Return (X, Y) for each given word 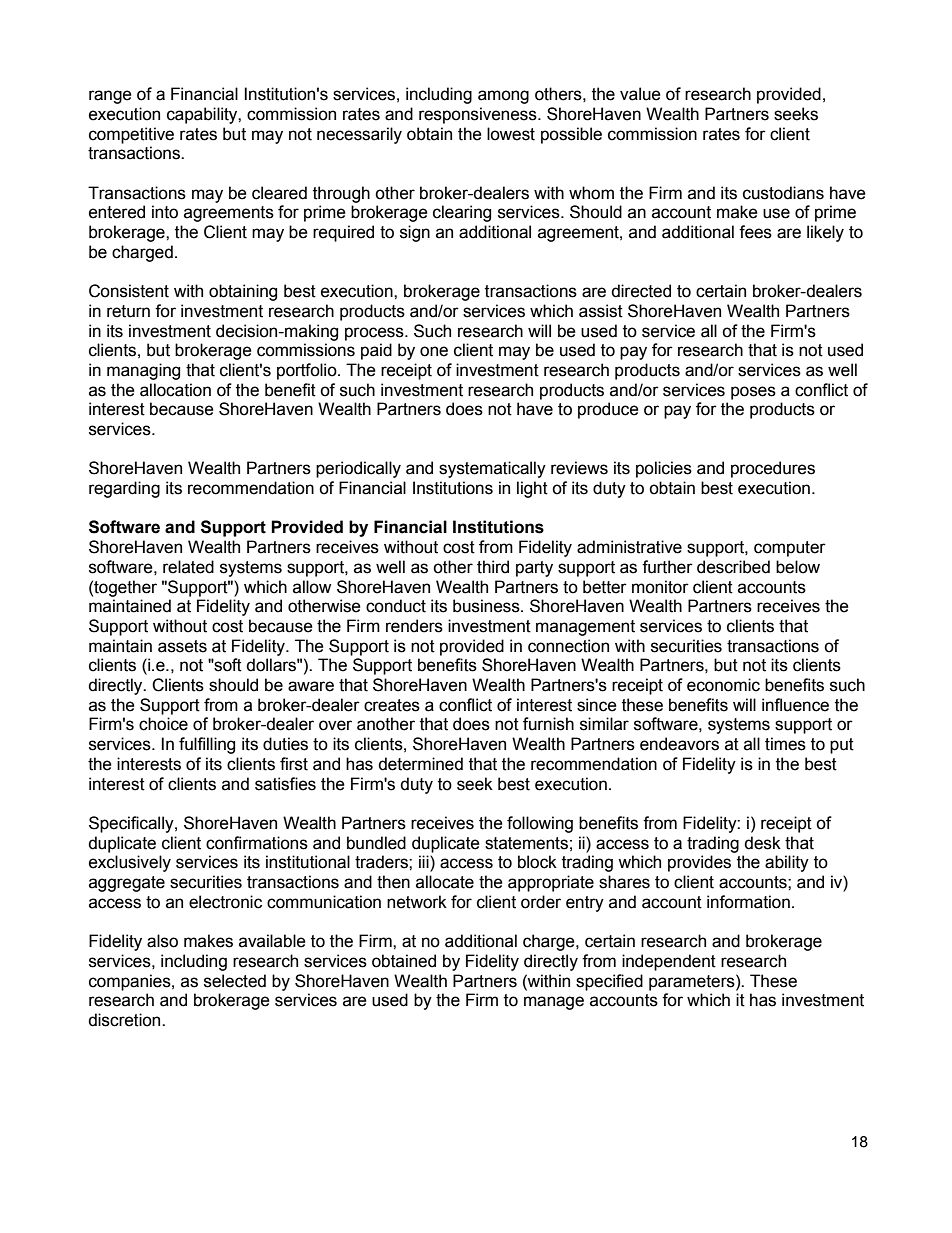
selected (235, 981)
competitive (131, 135)
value (640, 94)
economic (723, 685)
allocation (175, 390)
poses (753, 393)
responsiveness (479, 115)
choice (163, 724)
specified (609, 982)
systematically (492, 469)
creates (392, 705)
